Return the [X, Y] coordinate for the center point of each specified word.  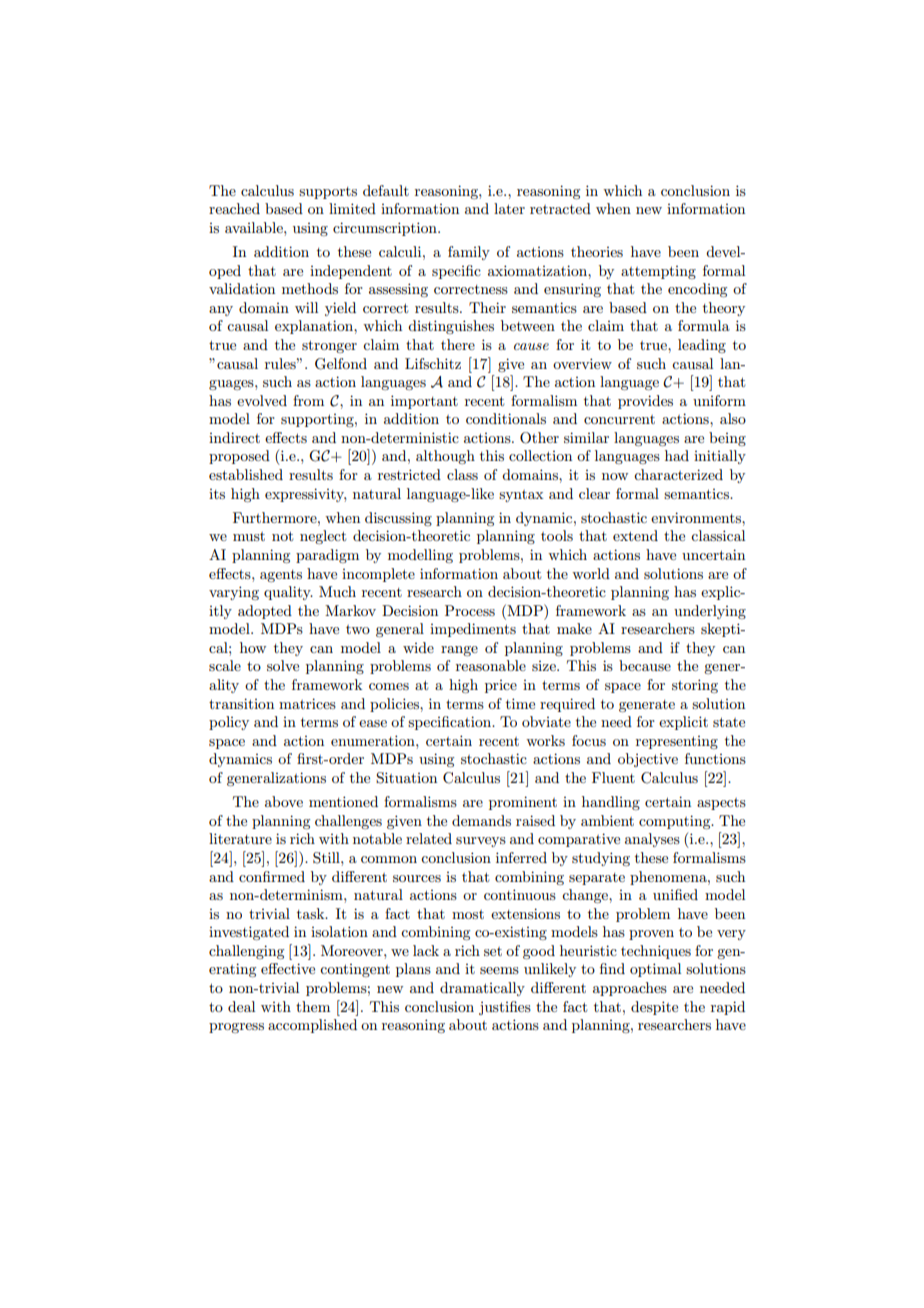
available [255, 227]
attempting [658, 272]
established [246, 474]
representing [677, 742]
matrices [307, 703]
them [313, 1006]
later [509, 208]
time [520, 703]
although [445, 457]
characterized [678, 474]
